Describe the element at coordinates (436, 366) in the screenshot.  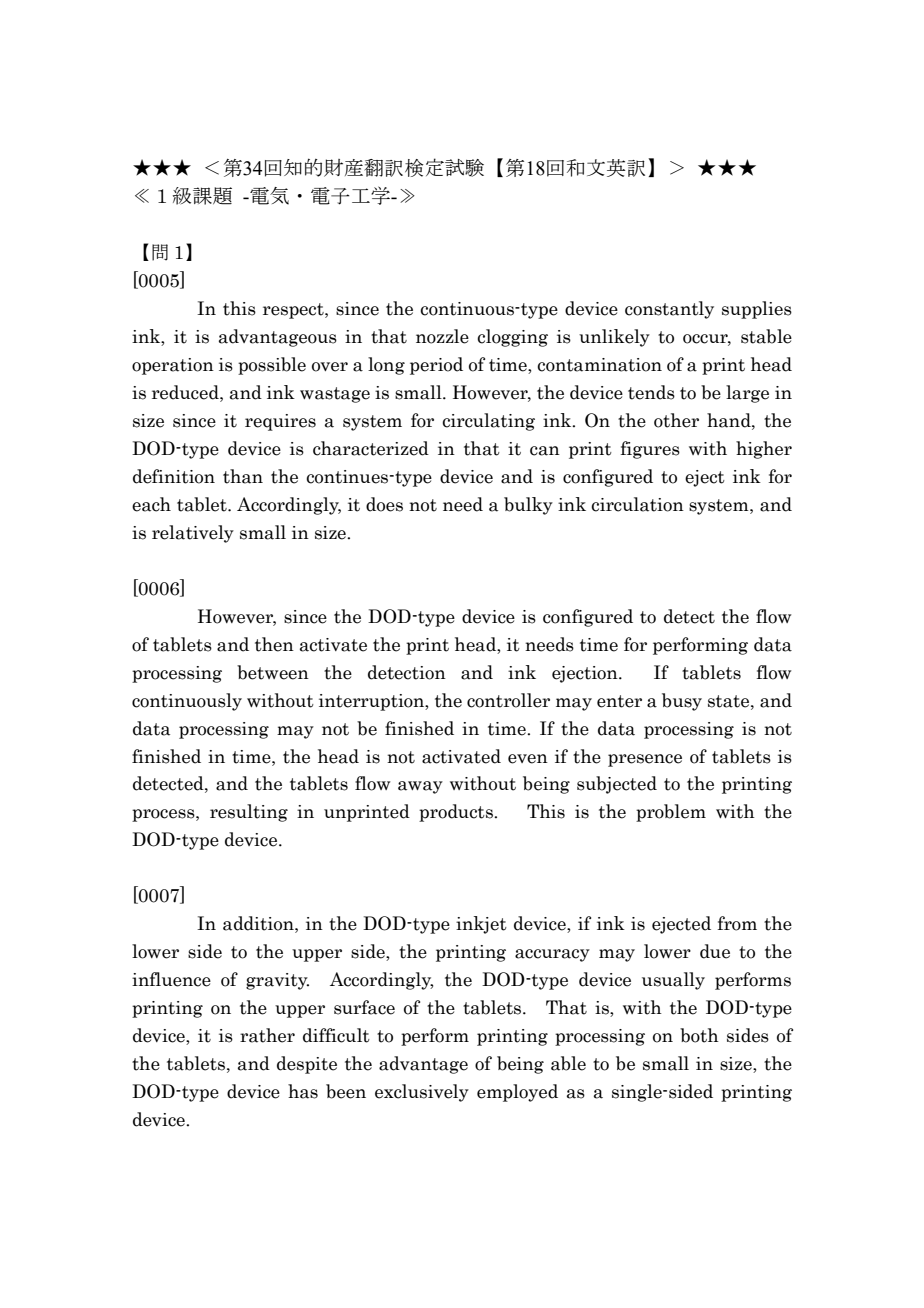
I see `period` at that location.
